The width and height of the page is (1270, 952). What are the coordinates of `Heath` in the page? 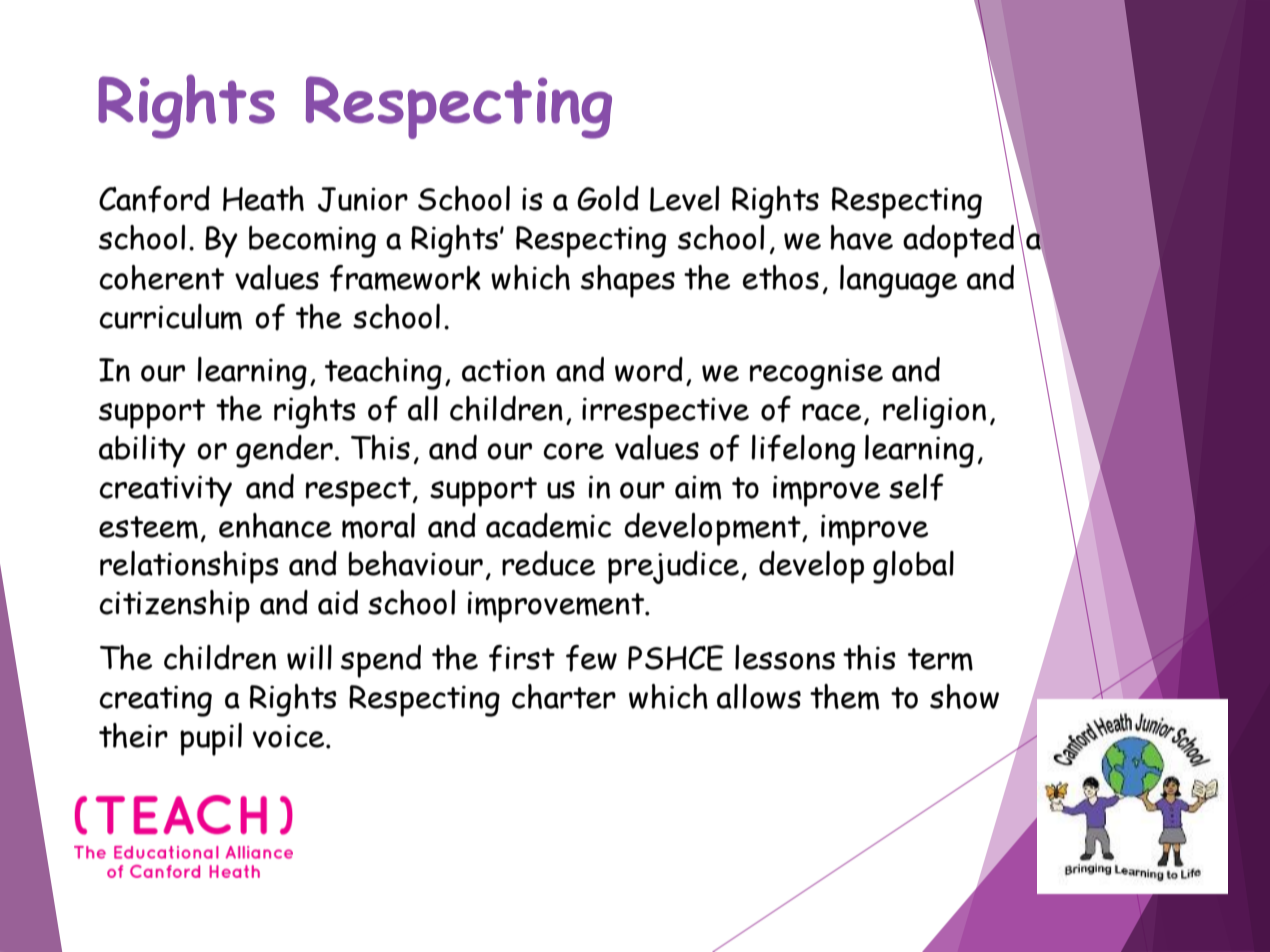 It's located at (263, 198).
